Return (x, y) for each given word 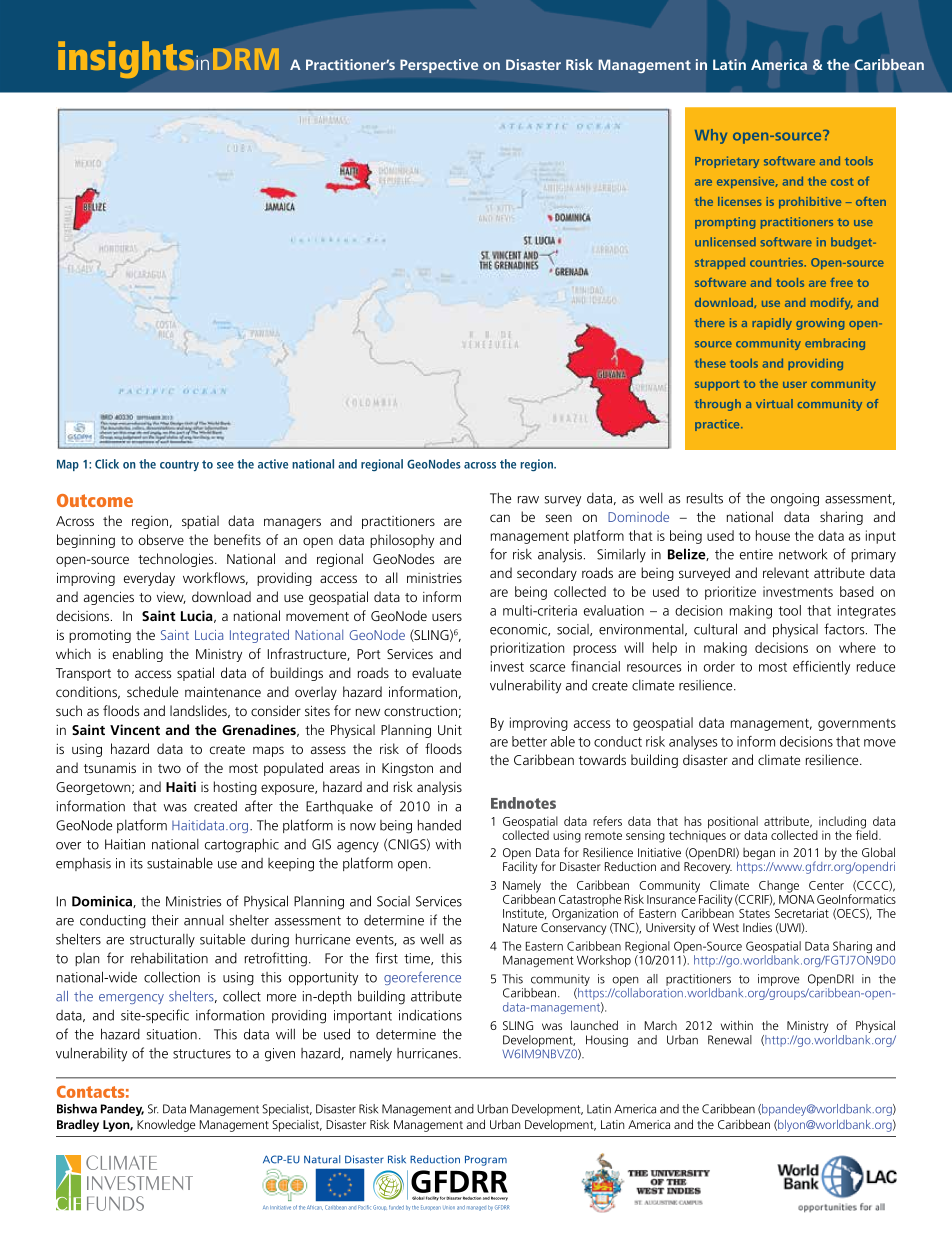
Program (486, 1160)
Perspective (439, 66)
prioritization (527, 649)
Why (711, 136)
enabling (138, 655)
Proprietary (727, 162)
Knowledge (166, 1125)
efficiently (821, 668)
